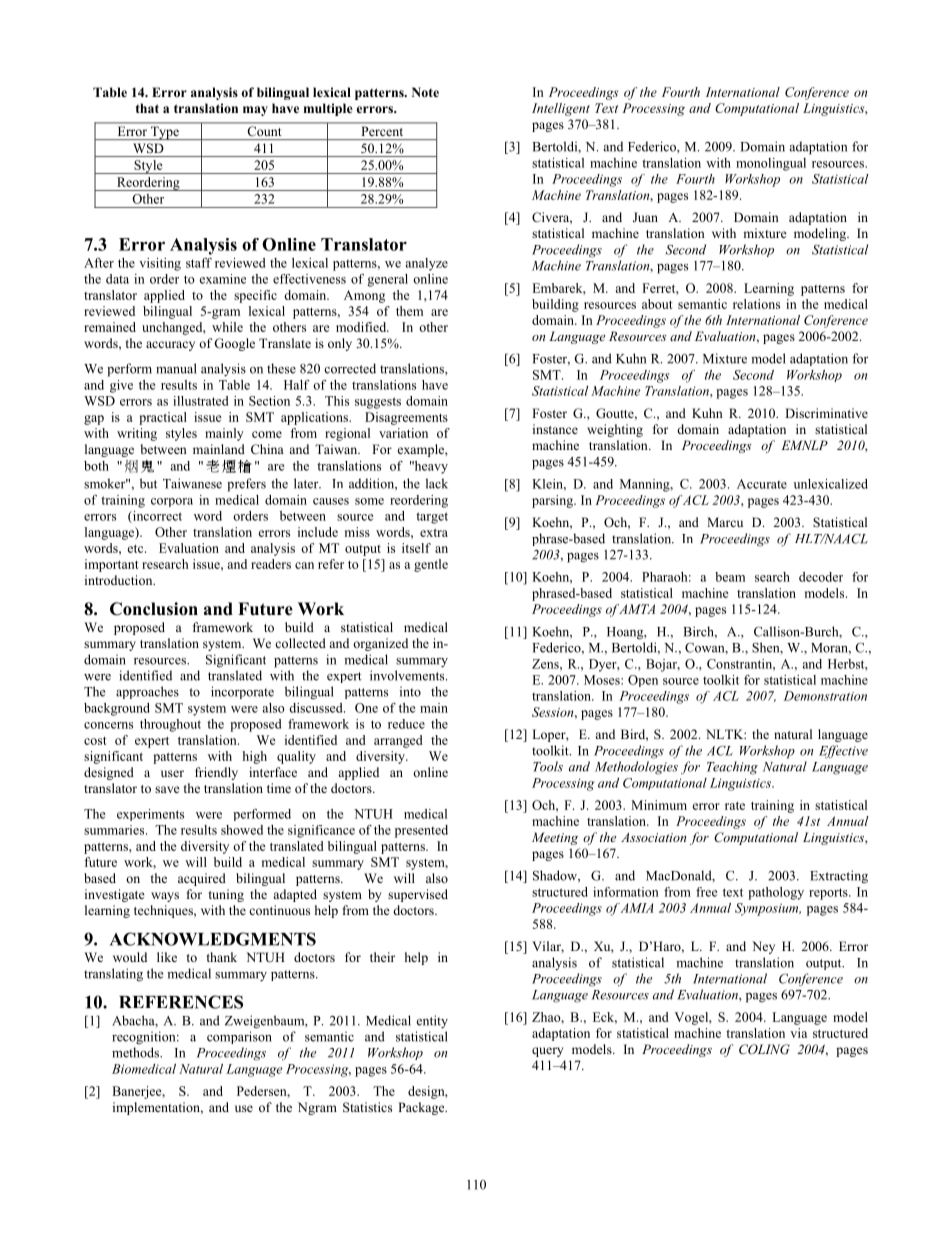 Image resolution: width=952 pixels, height=1233 pixels. What do you see at coordinates (732, 768) in the document?
I see `Teaching` at bounding box center [732, 768].
